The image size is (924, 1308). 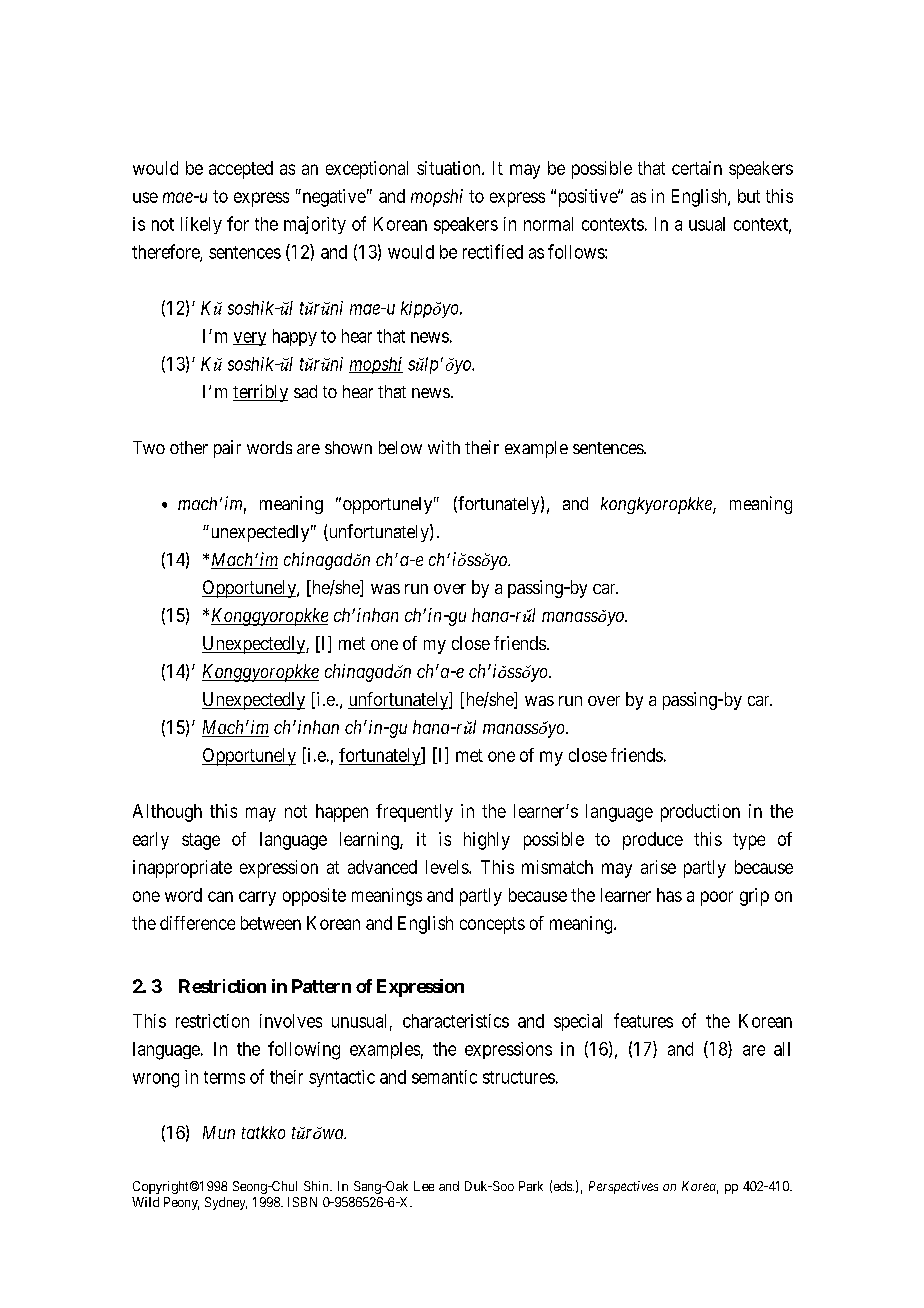 What do you see at coordinates (400, 447) in the image?
I see `below` at bounding box center [400, 447].
